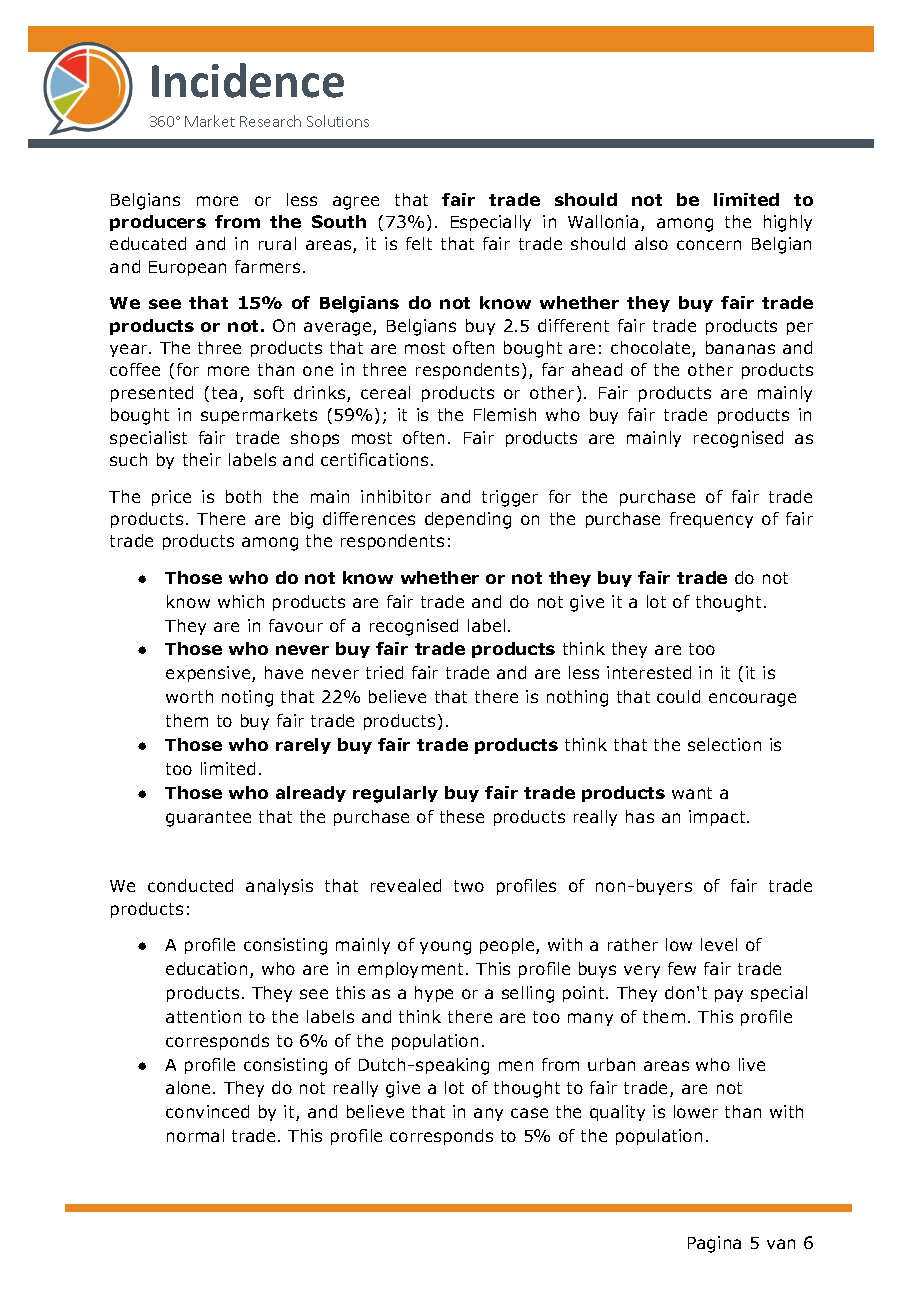  What do you see at coordinates (468, 520) in the screenshot?
I see `depending` at bounding box center [468, 520].
